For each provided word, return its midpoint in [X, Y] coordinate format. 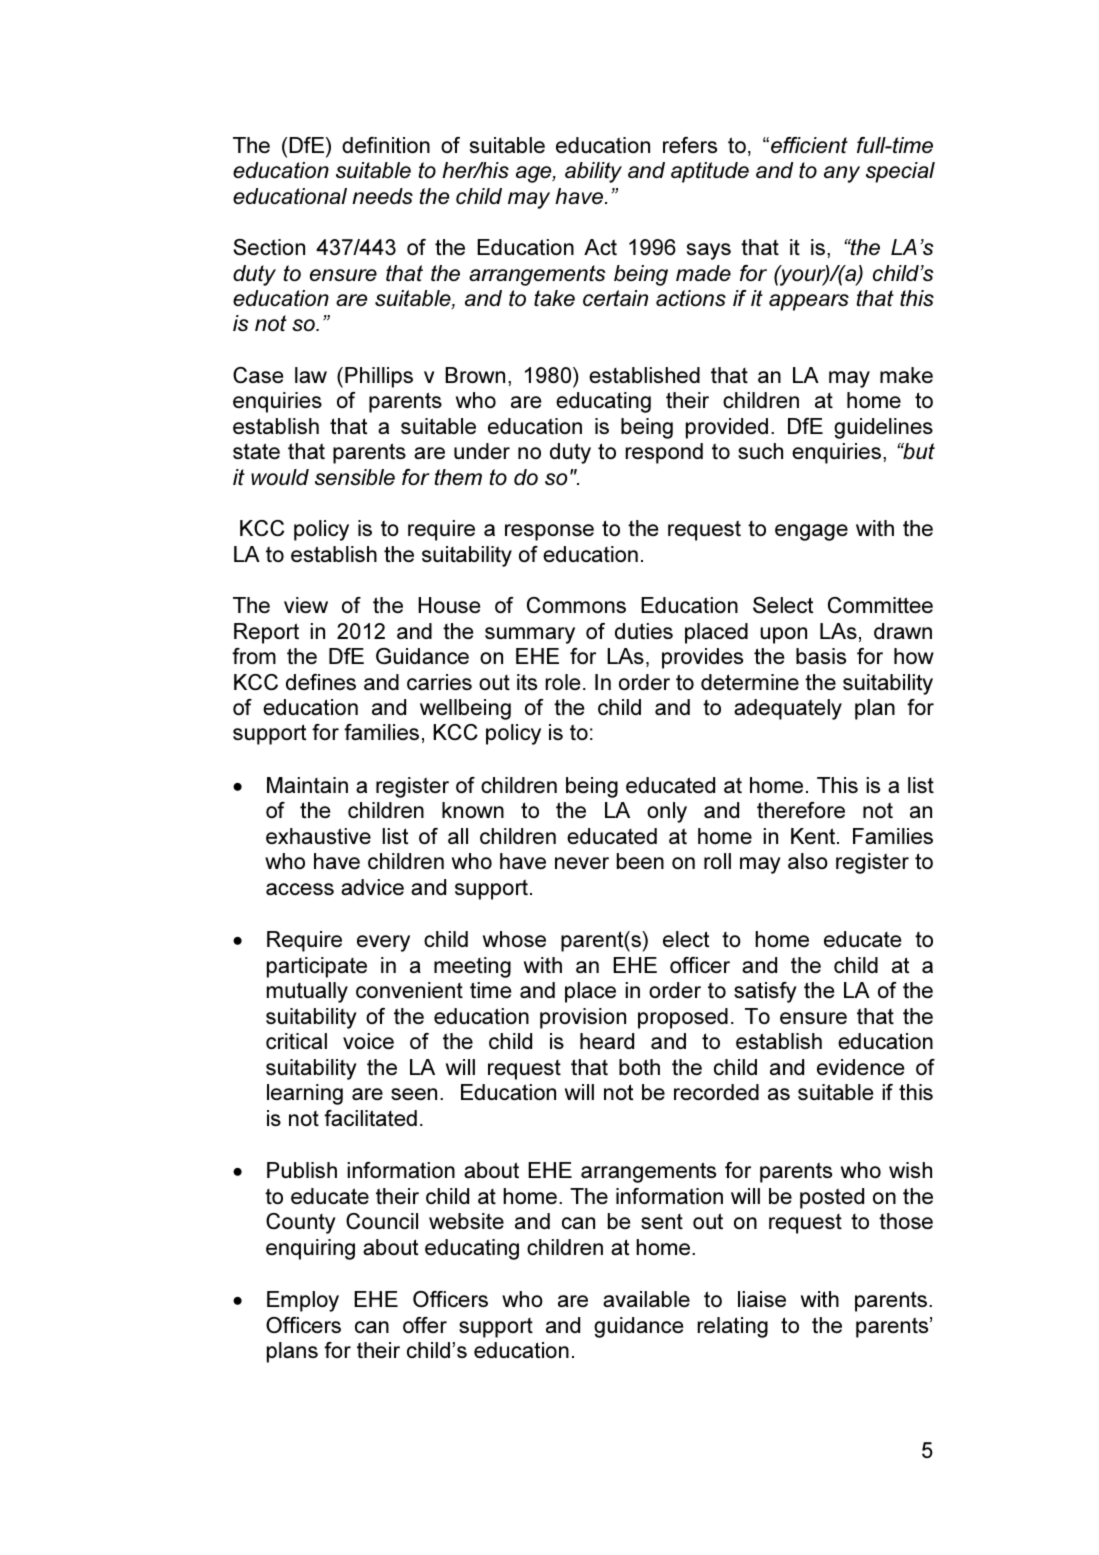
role [562, 682]
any [842, 174]
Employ [303, 1301]
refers [690, 145]
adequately [788, 709]
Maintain [307, 785]
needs [382, 196]
